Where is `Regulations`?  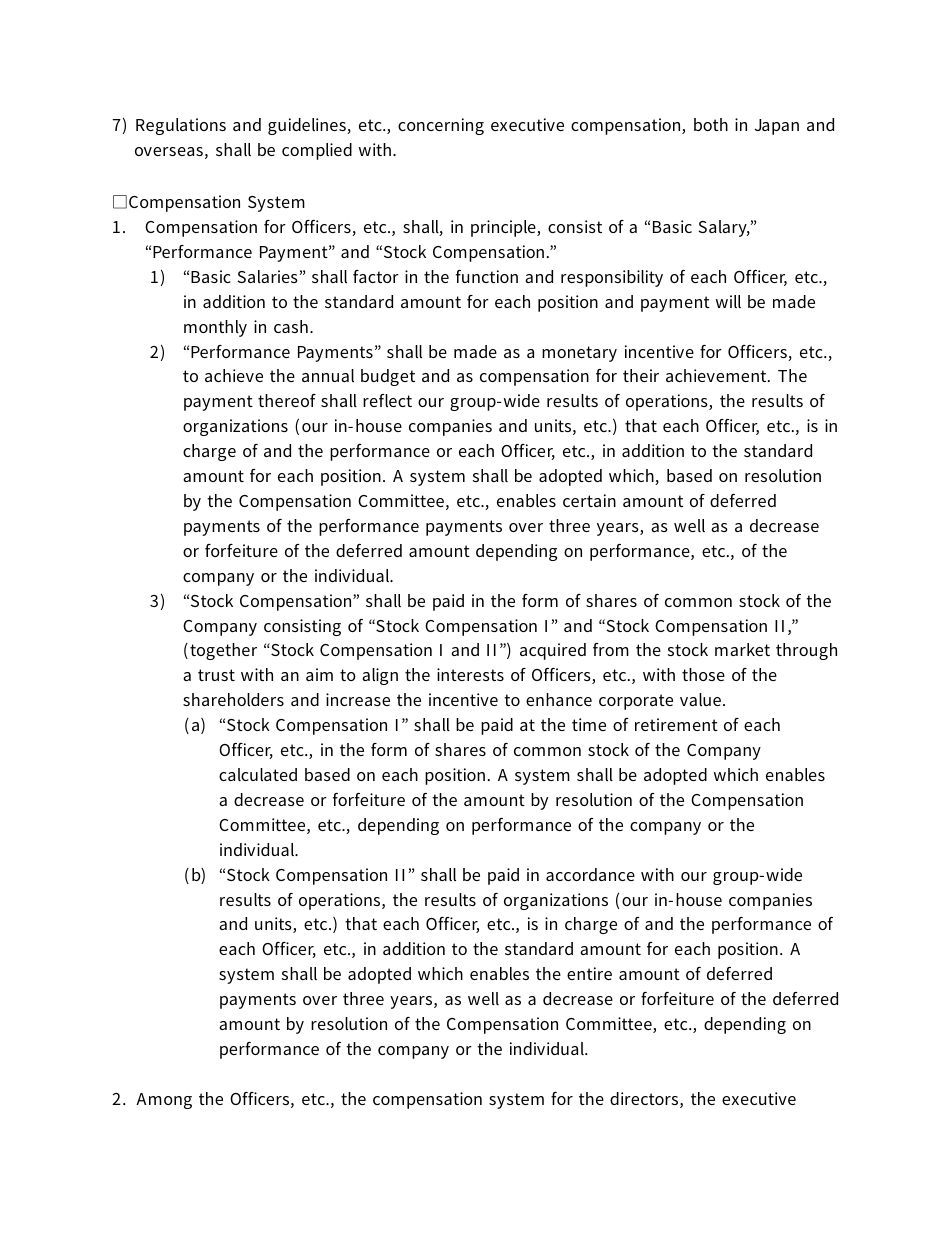 Regulations is located at coordinates (181, 126).
